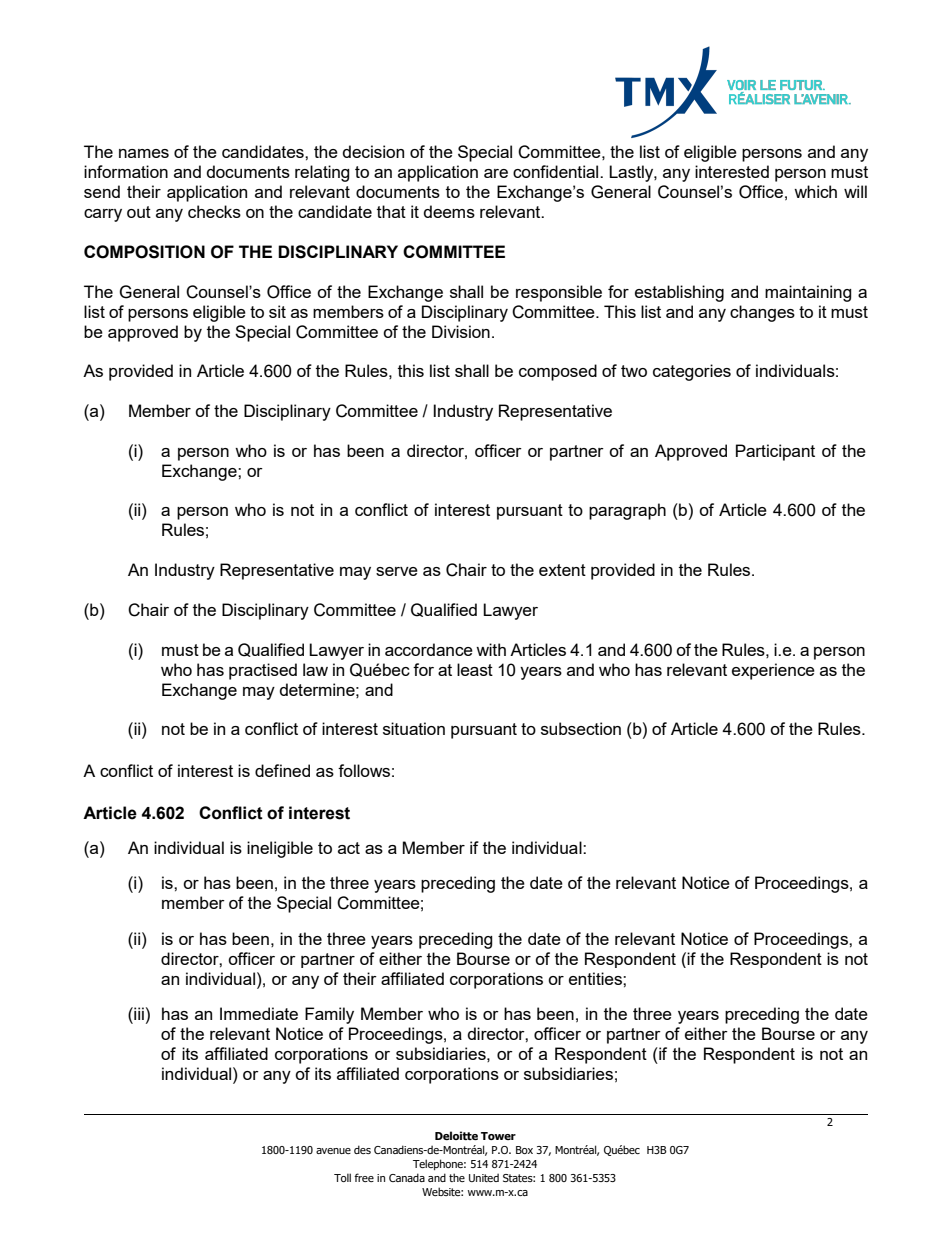 The image size is (952, 1233). Describe the element at coordinates (214, 211) in the image. I see `checks` at that location.
